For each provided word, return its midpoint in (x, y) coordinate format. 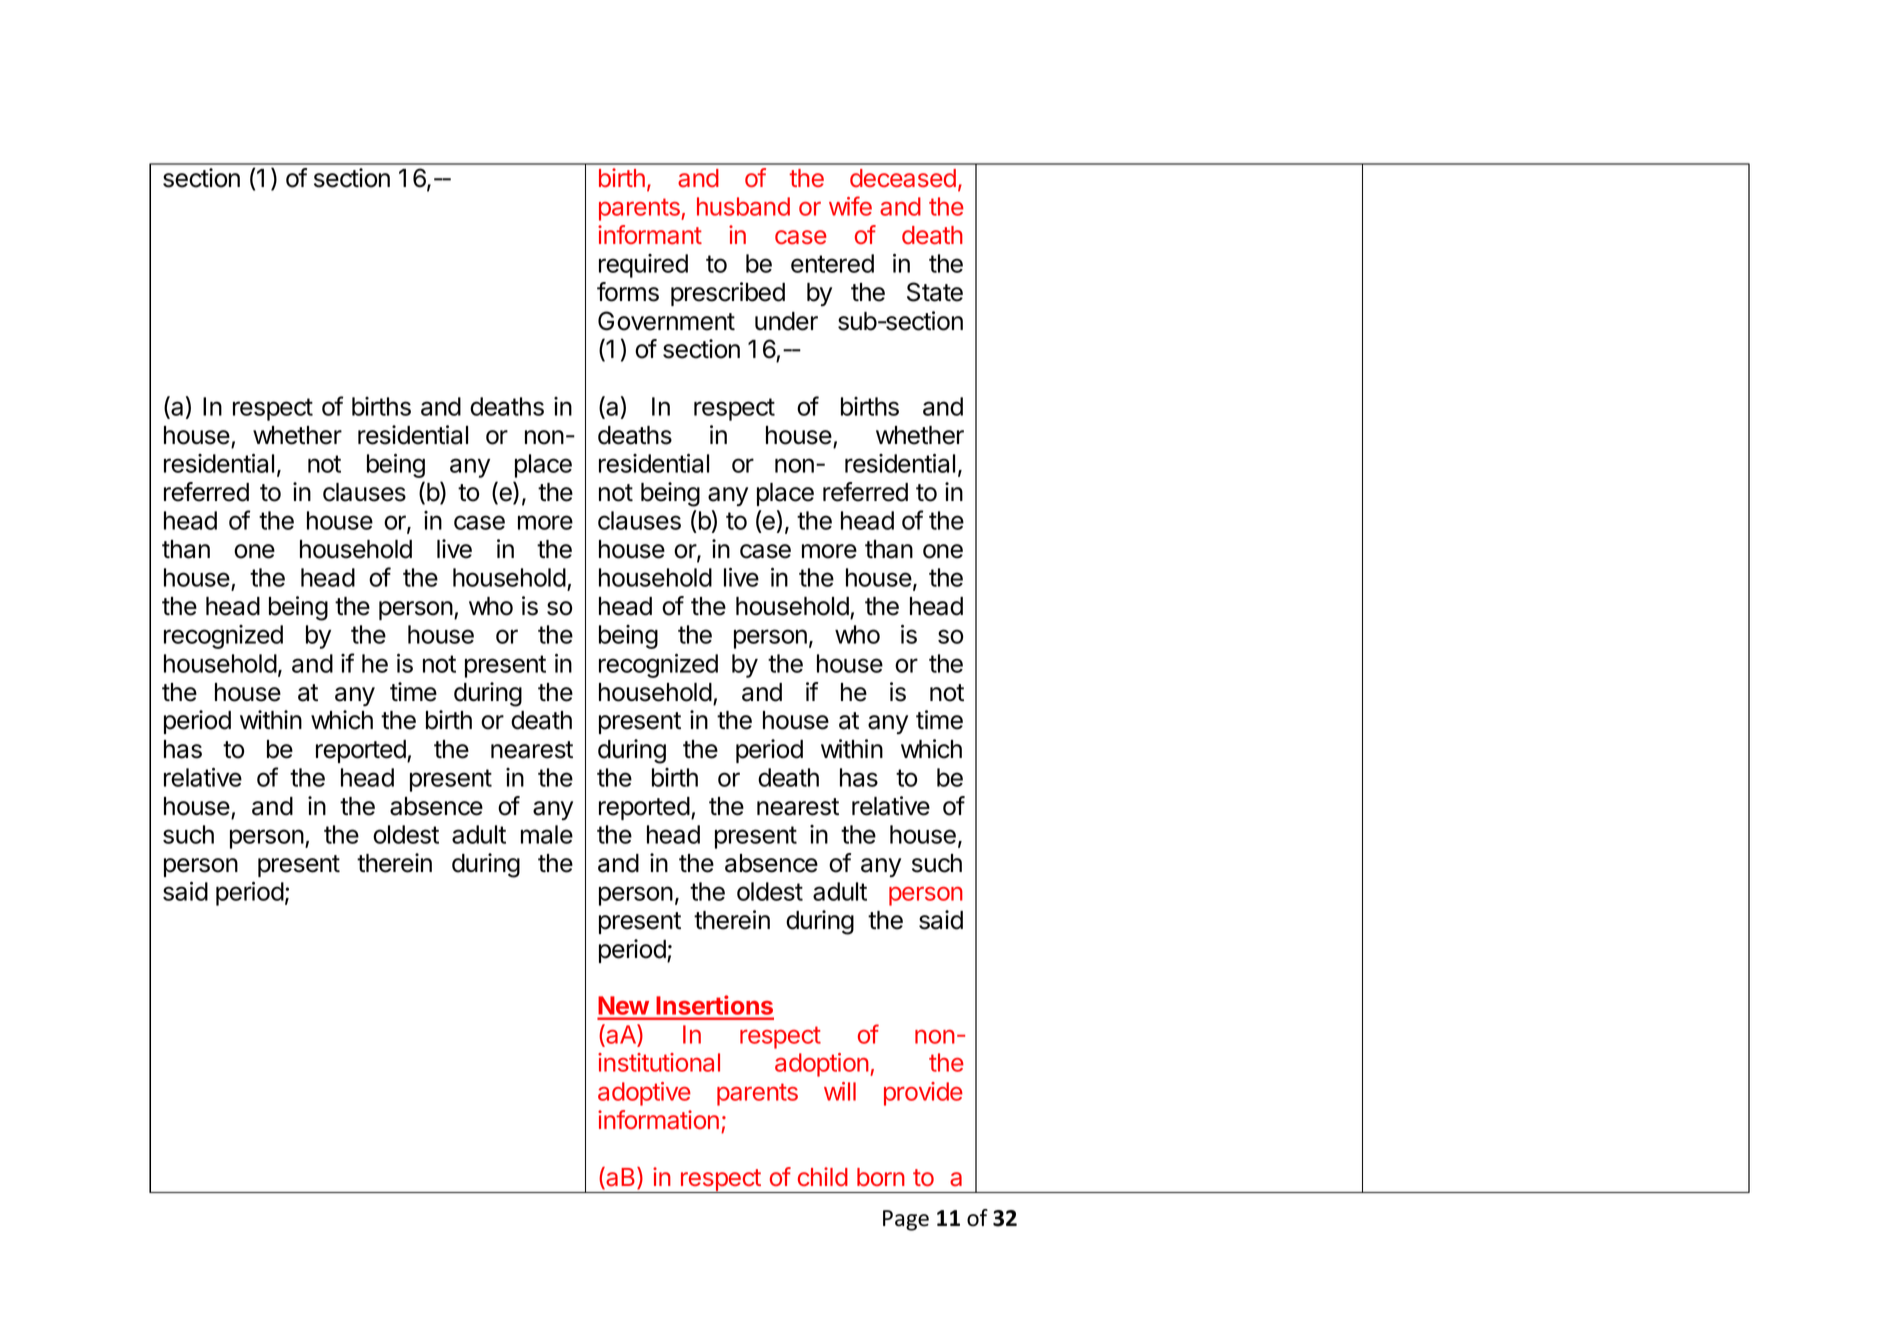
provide (923, 1094)
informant (650, 235)
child (823, 1176)
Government (666, 321)
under (786, 321)
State (935, 292)
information (658, 1120)
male (547, 834)
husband (743, 206)
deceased (903, 178)
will (840, 1091)
